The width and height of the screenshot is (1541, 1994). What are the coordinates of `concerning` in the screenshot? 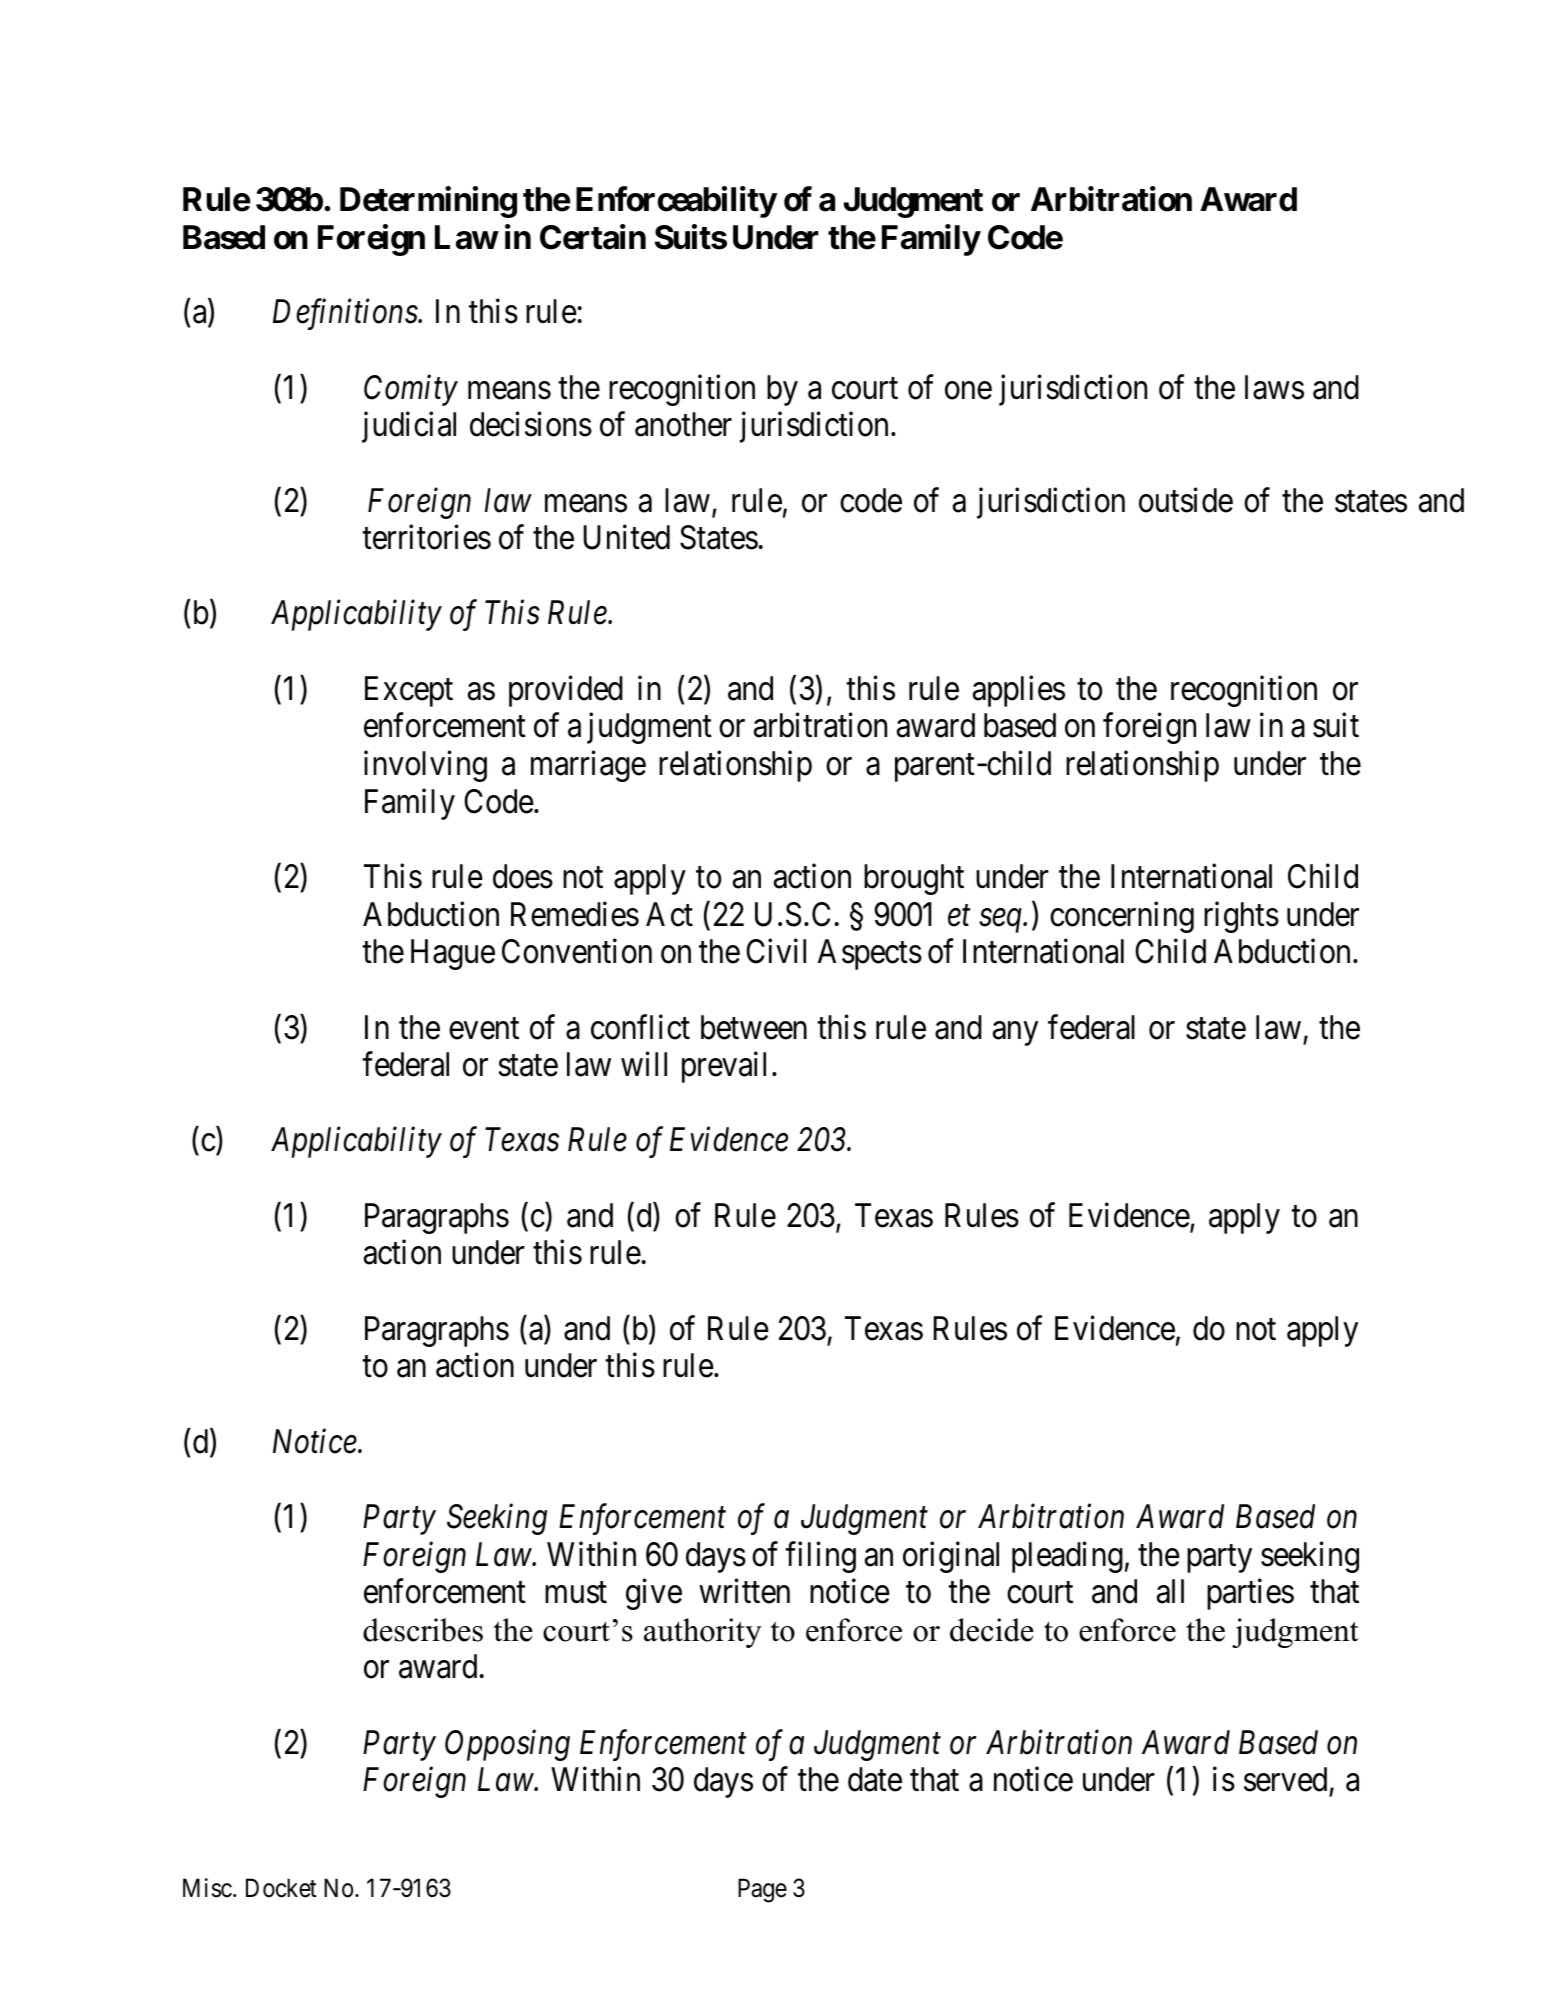 It's located at (1122, 917).
